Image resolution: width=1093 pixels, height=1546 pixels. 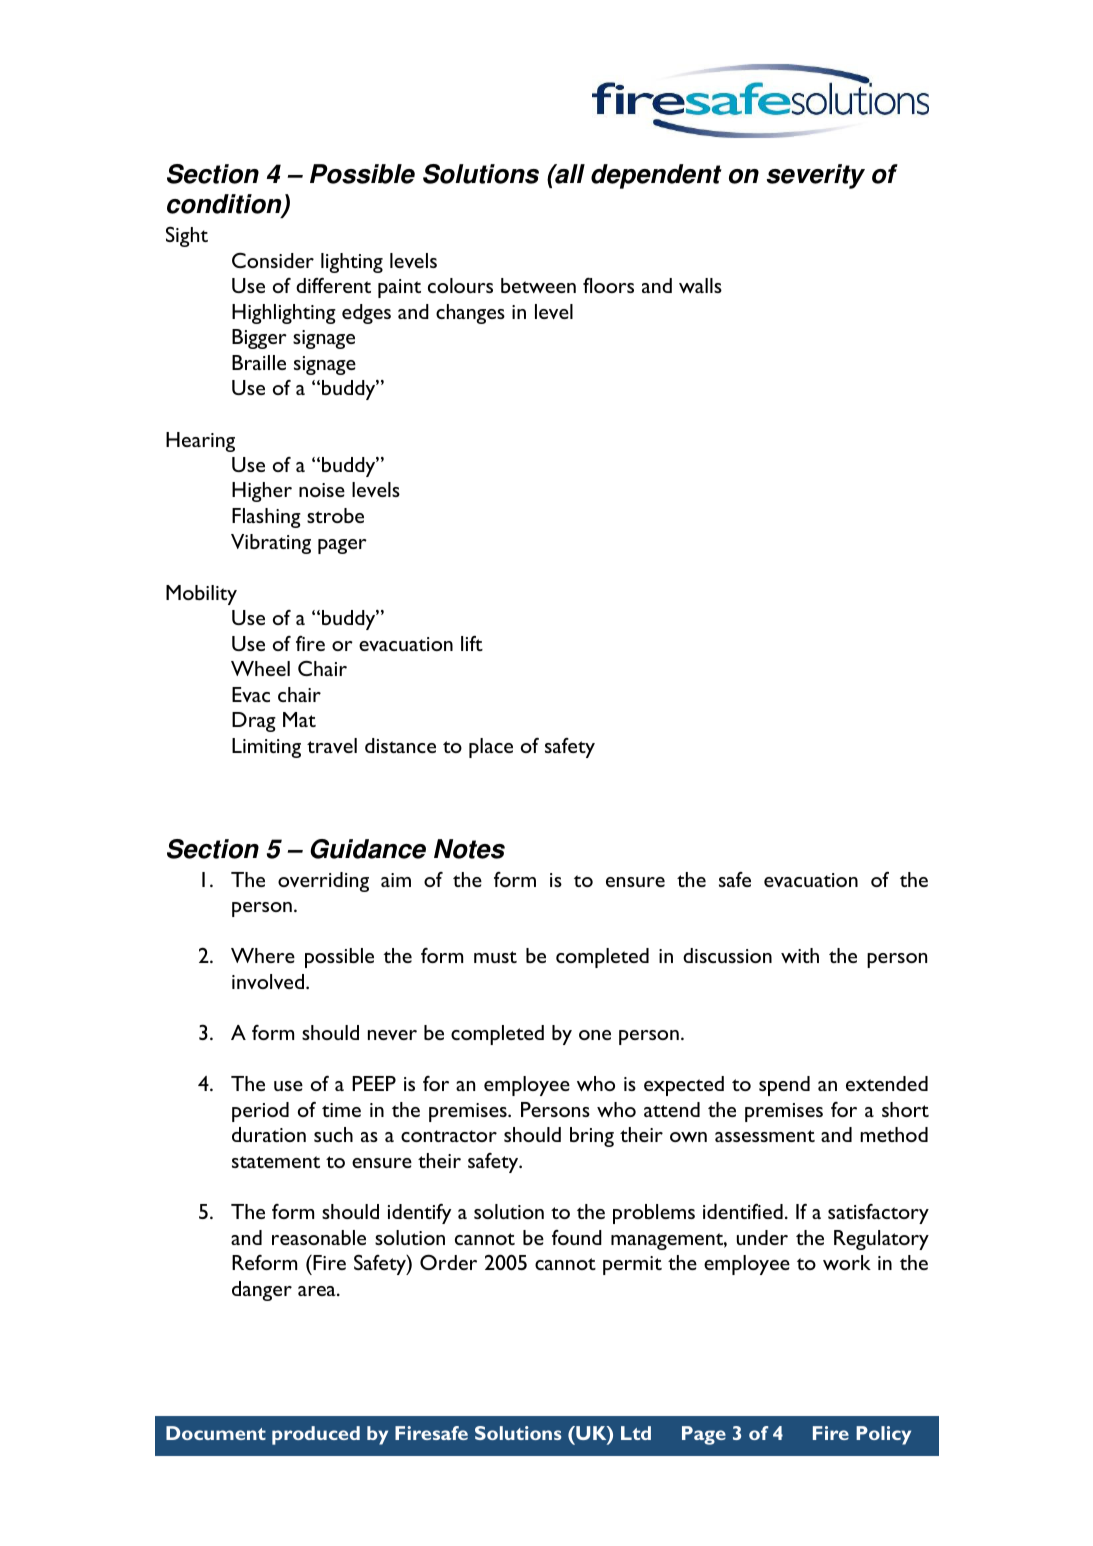 What do you see at coordinates (266, 518) in the image?
I see `Flashing` at bounding box center [266, 518].
